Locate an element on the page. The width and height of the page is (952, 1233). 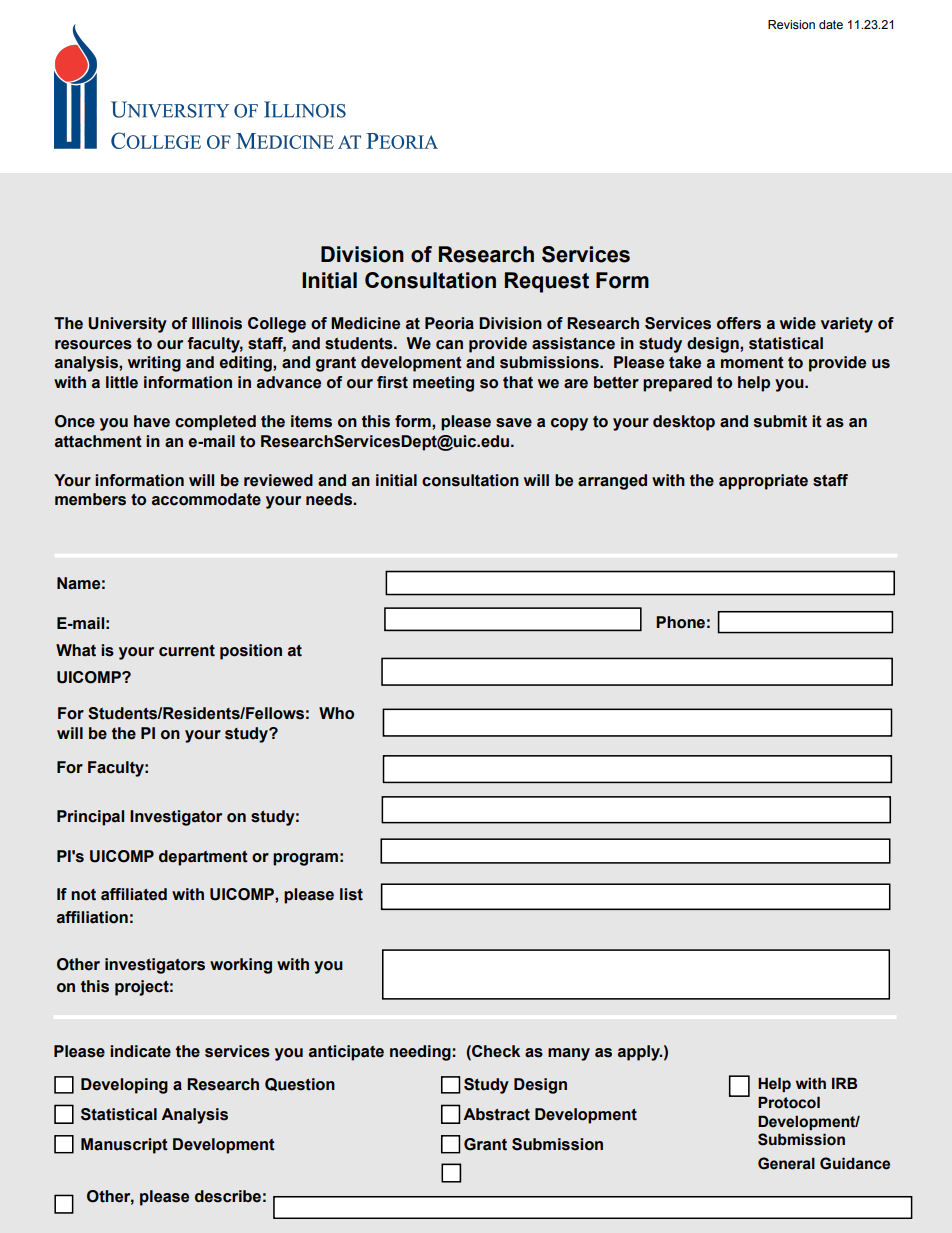
Illinois is located at coordinates (217, 323).
